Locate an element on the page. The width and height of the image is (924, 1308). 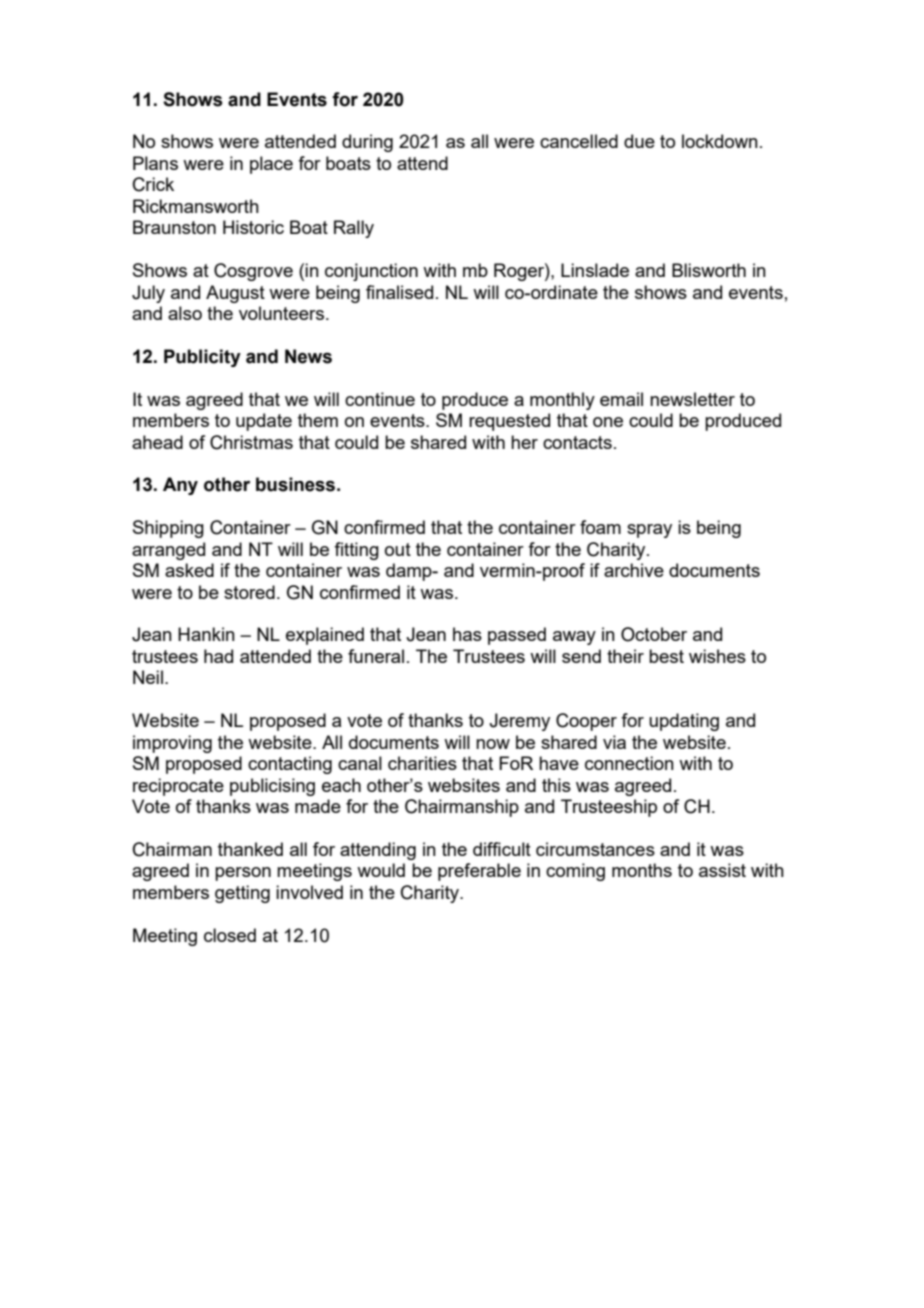
Shipping is located at coordinates (168, 529).
